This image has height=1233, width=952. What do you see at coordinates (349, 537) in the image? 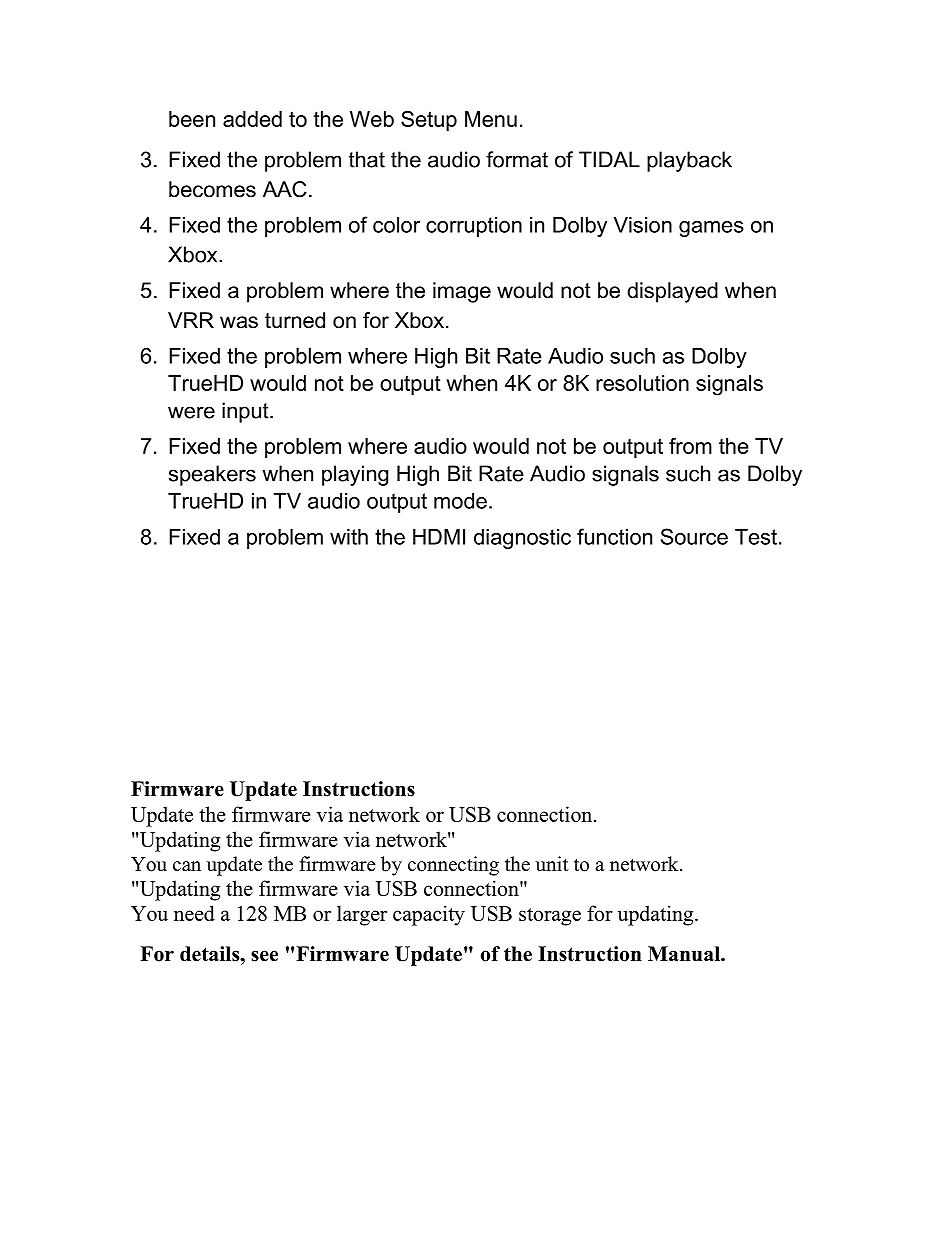
I see `with` at bounding box center [349, 537].
